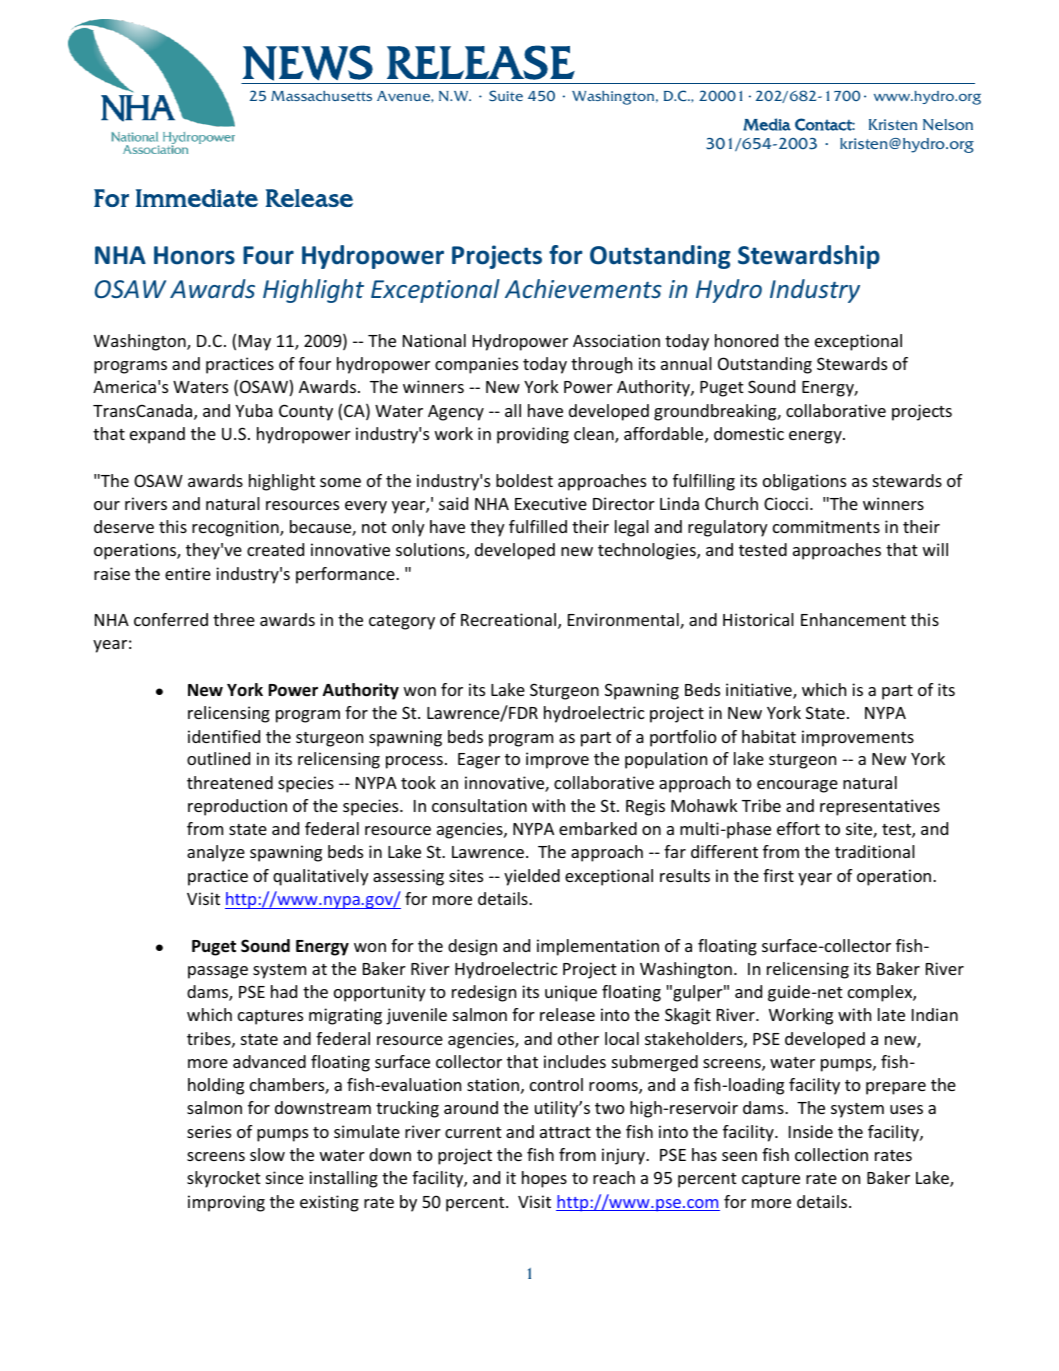  I want to click on NEWS, so click(308, 63).
